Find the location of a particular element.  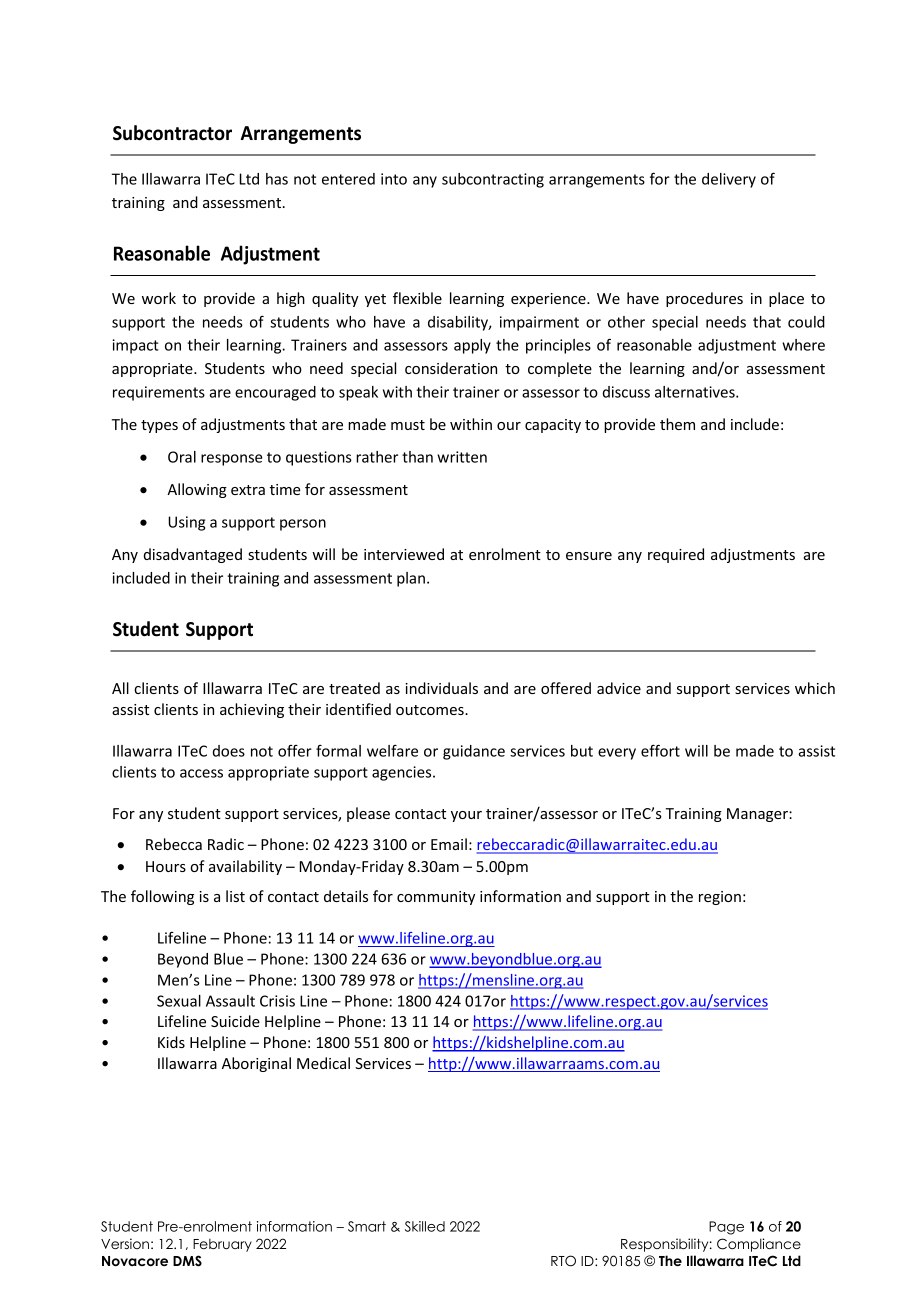

Subcontractor is located at coordinates (172, 133).
